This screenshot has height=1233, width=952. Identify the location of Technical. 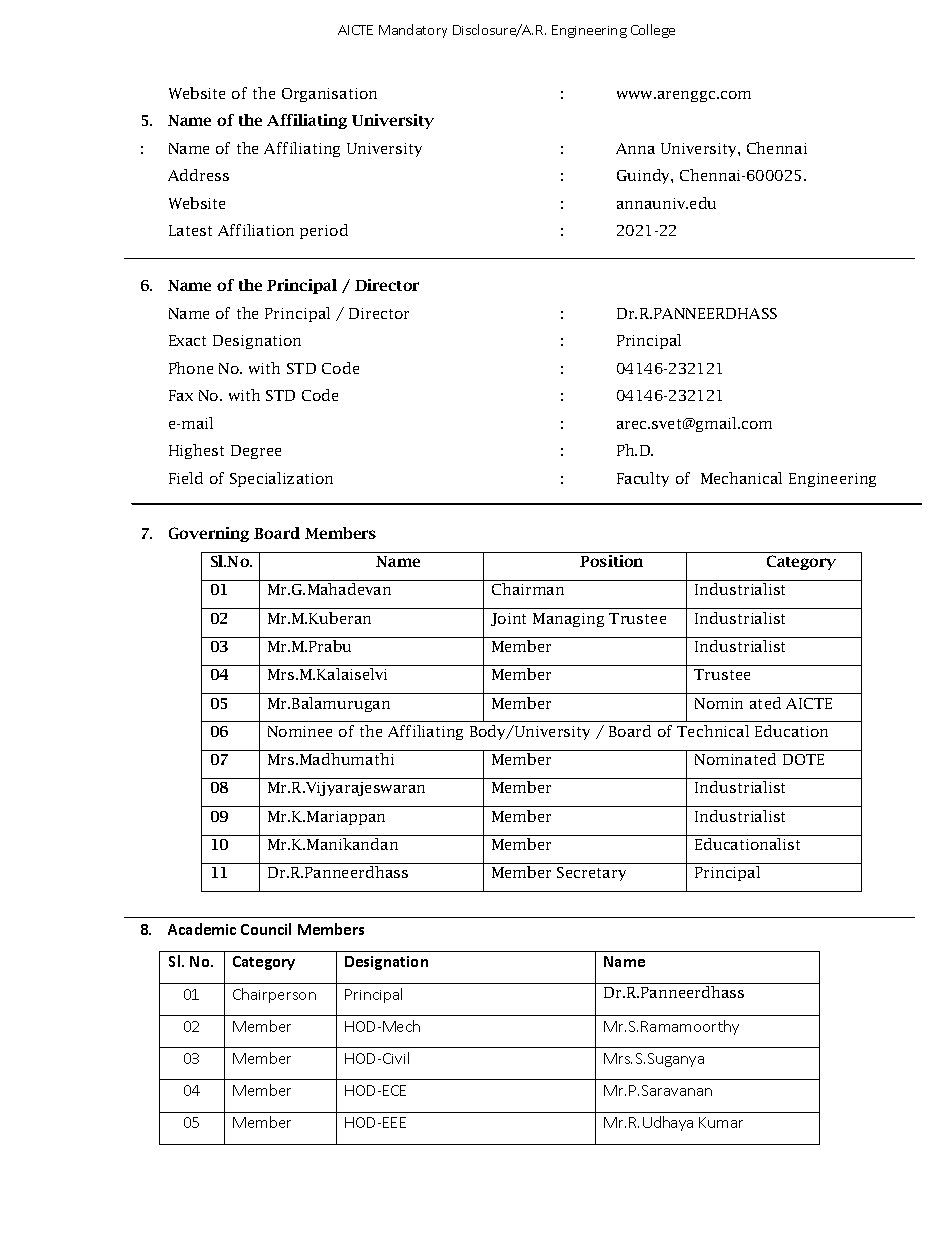
(713, 731).
